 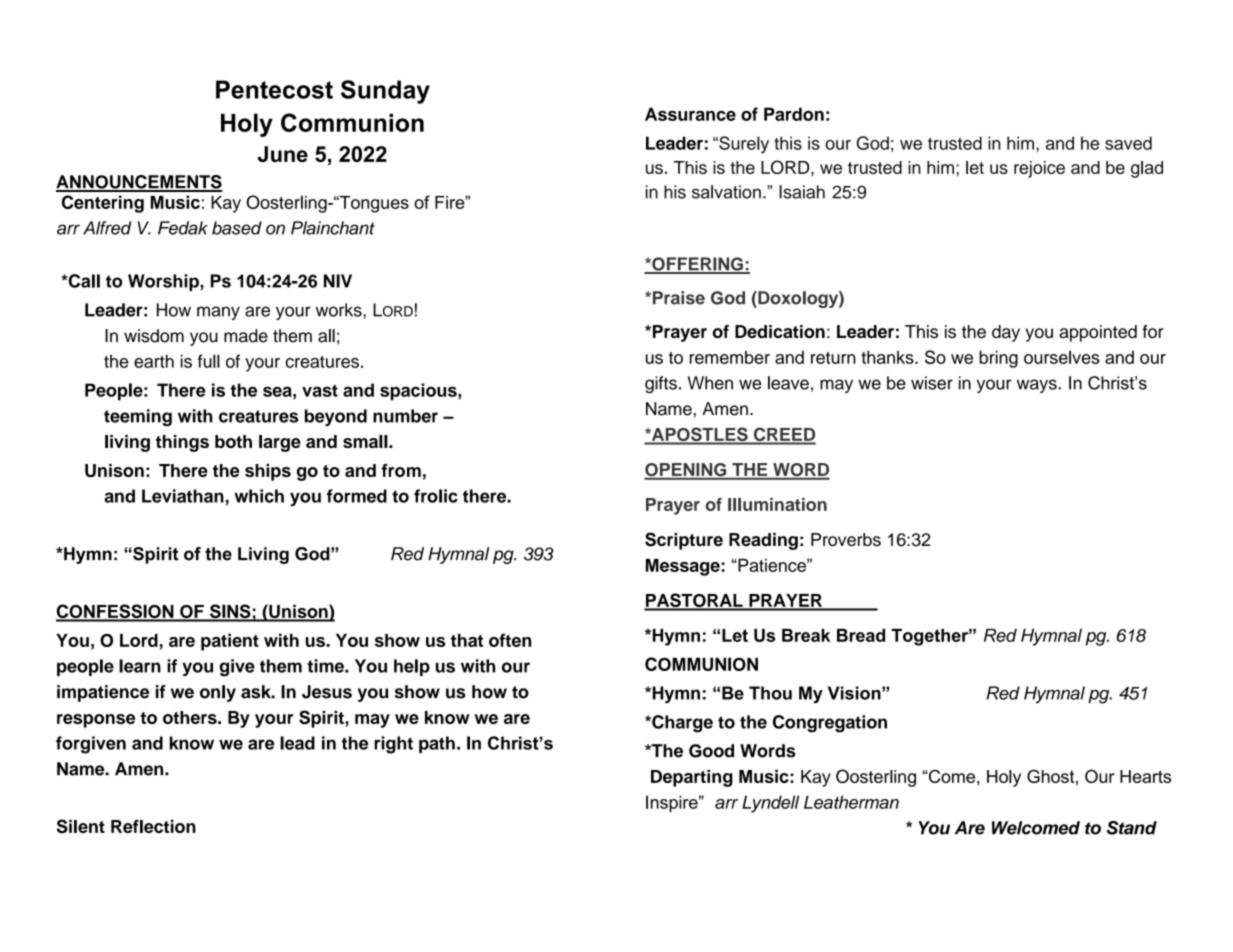 I want to click on Departing, so click(x=692, y=778).
